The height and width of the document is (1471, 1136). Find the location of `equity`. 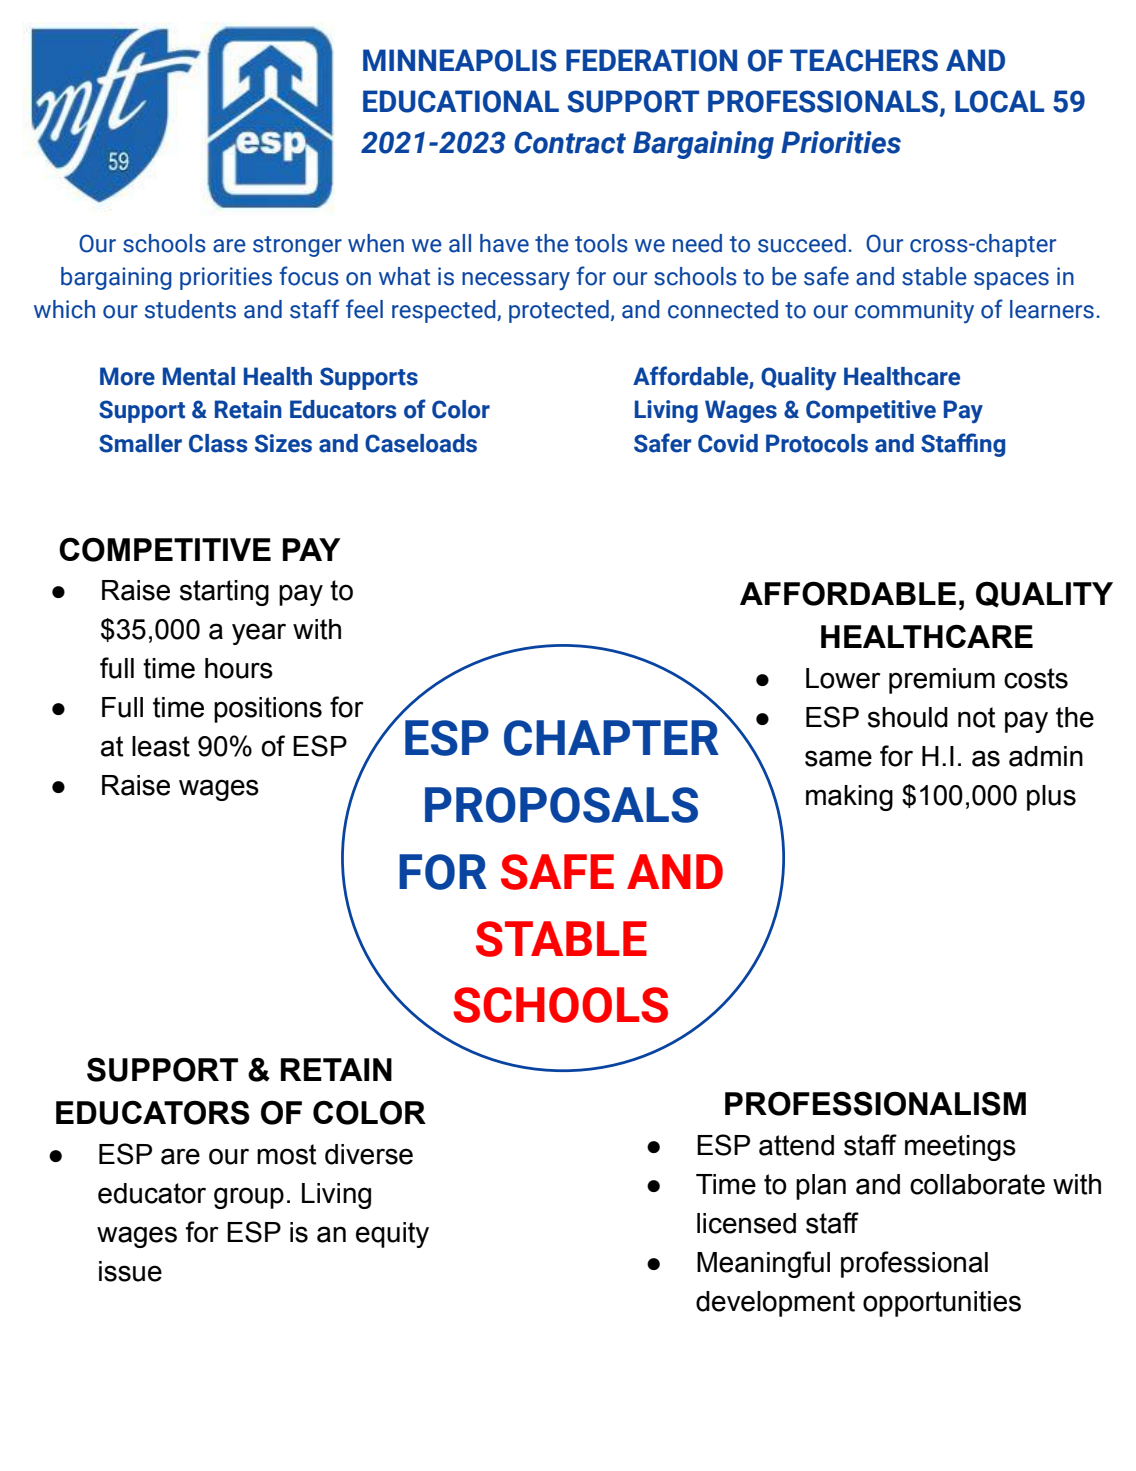

equity is located at coordinates (392, 1235).
